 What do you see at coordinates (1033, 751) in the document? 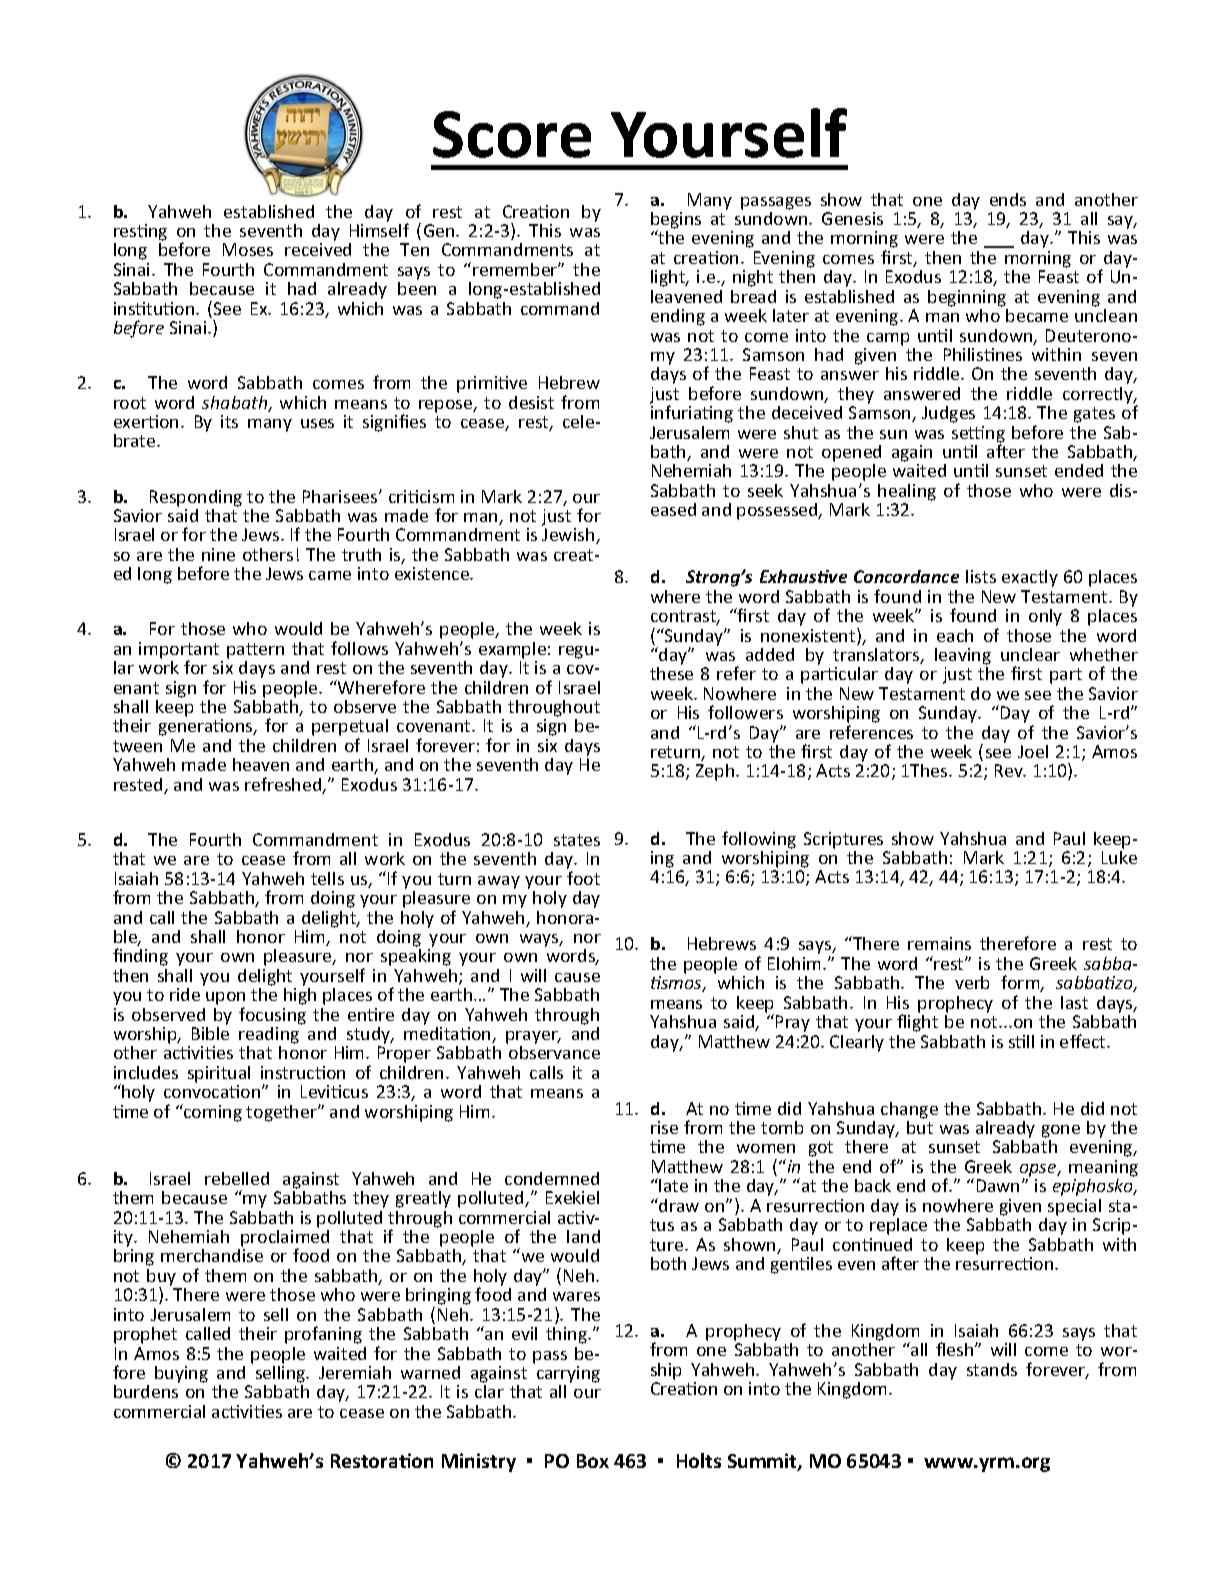
I see `Joel` at bounding box center [1033, 751].
